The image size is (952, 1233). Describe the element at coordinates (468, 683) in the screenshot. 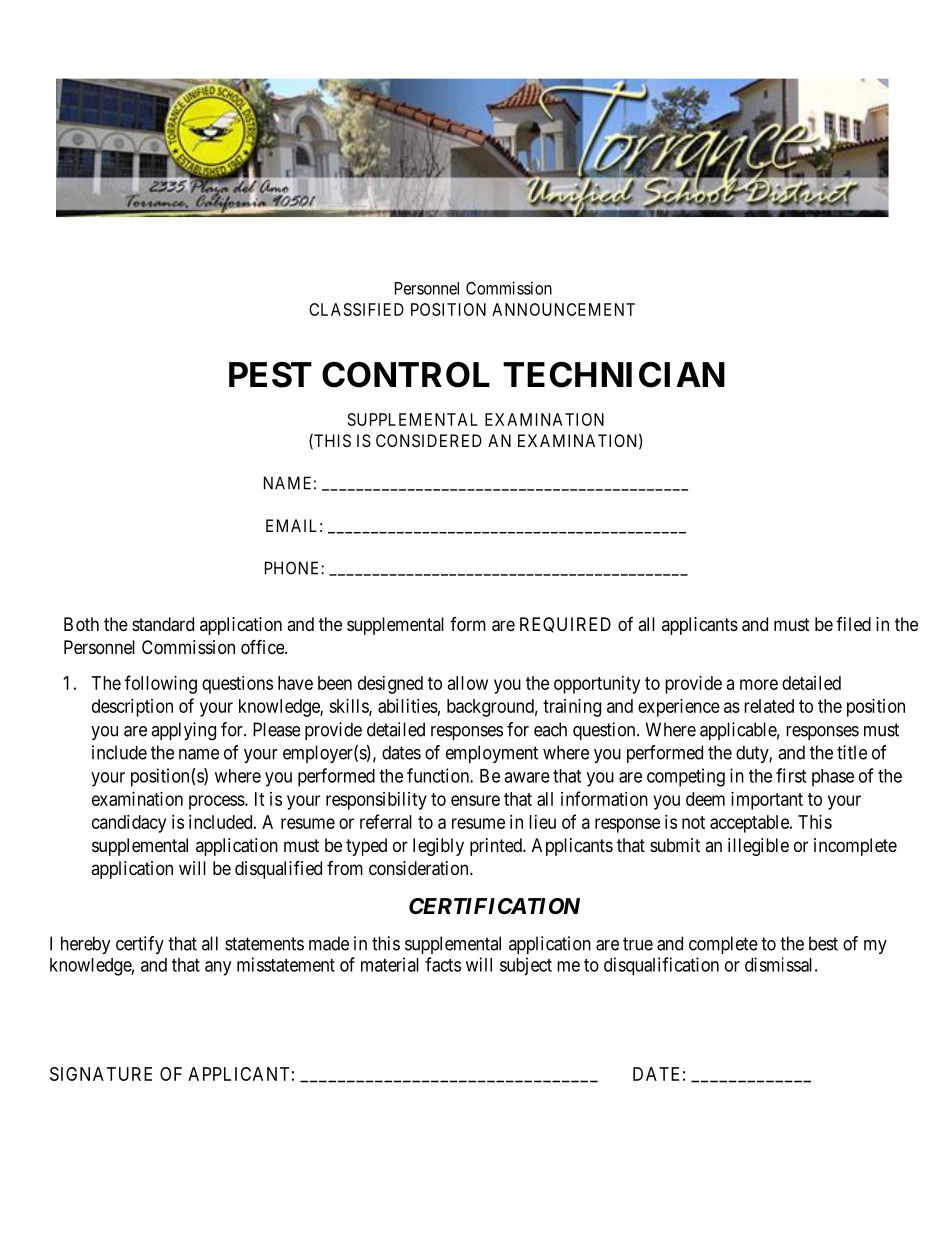

I see `allow` at that location.
